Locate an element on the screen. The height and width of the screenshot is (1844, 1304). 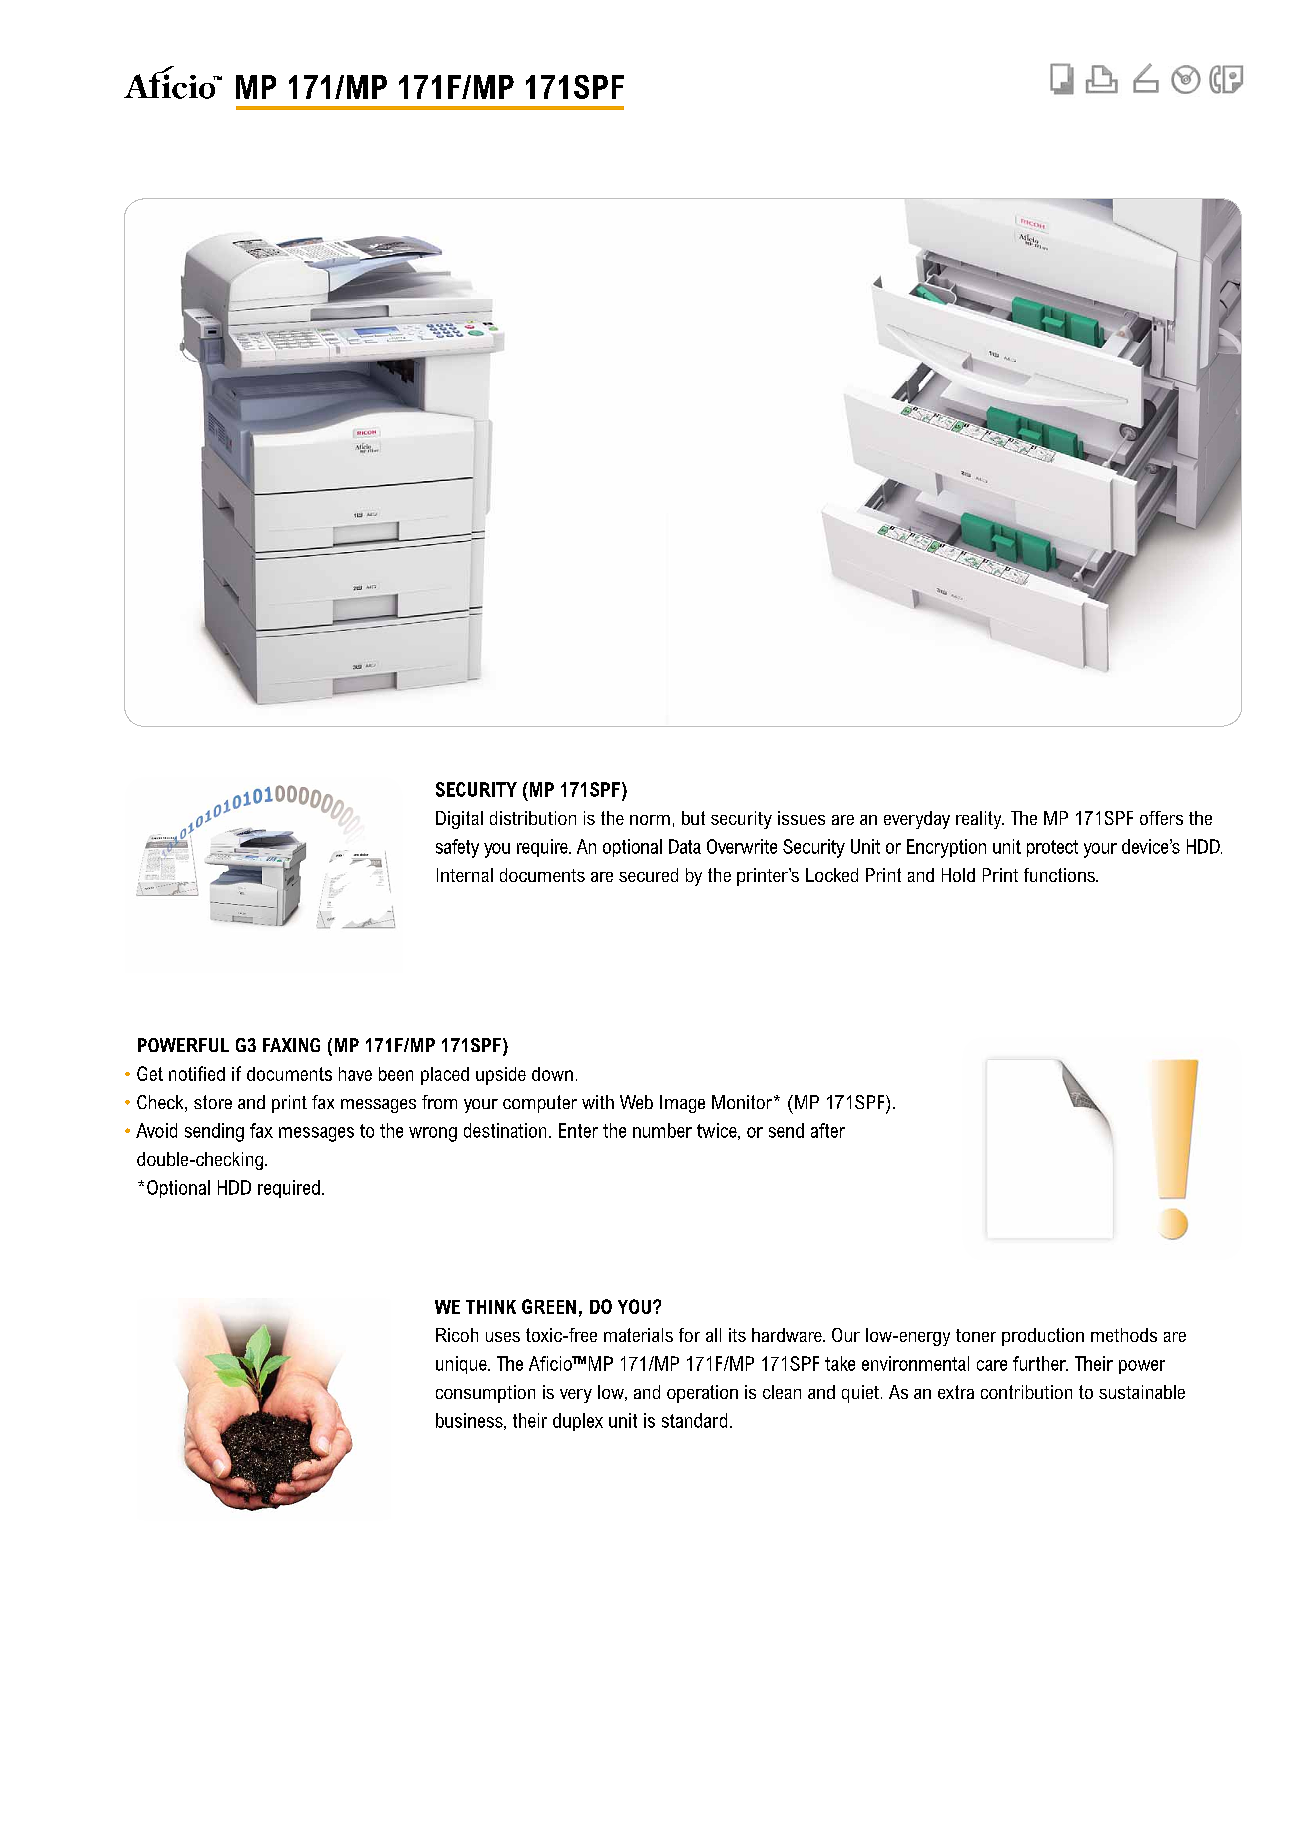
safety is located at coordinates (457, 848).
